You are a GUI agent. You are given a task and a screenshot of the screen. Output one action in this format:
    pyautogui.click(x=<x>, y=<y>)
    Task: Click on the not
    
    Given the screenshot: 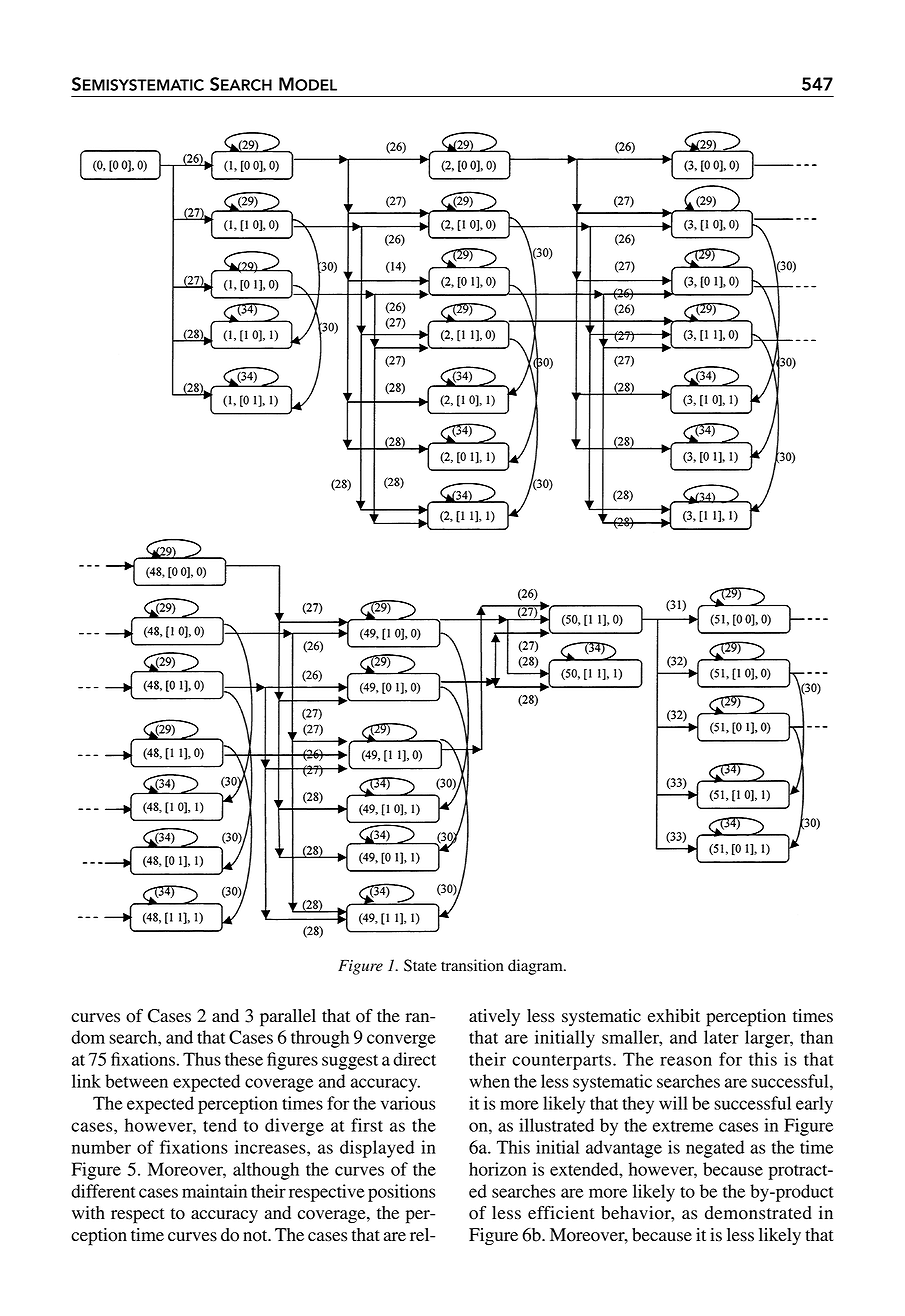 What is the action you would take?
    pyautogui.click(x=256, y=1236)
